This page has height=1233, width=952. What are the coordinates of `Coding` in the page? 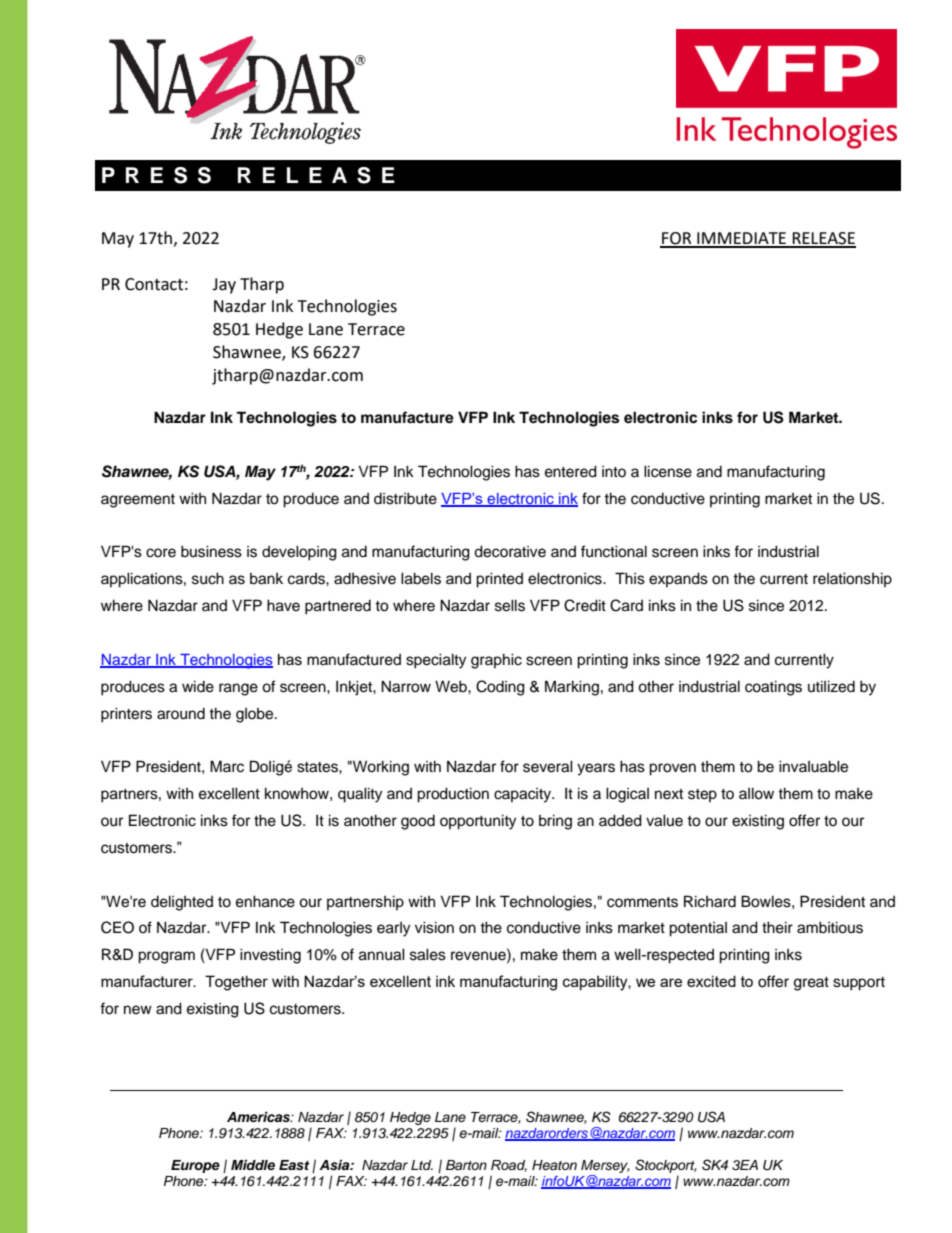 It's located at (500, 688).
